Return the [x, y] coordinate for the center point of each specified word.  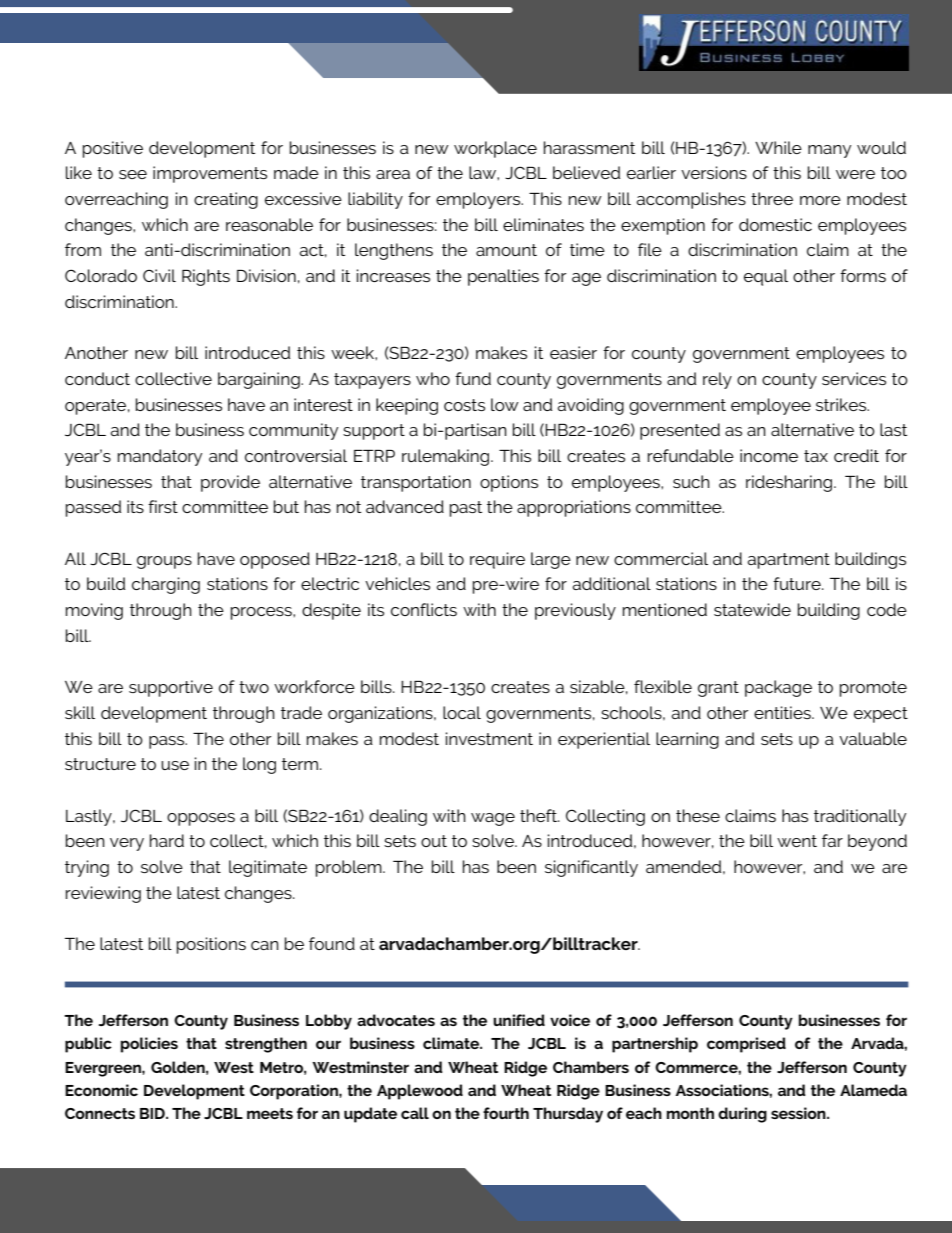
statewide [752, 609]
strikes [842, 404]
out [434, 841]
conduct [97, 378]
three [772, 198]
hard [167, 840]
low [505, 404]
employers [479, 200]
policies [149, 1045]
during [742, 1115]
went [797, 841]
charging [166, 585]
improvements [210, 174]
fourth [506, 1113]
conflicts [424, 609]
